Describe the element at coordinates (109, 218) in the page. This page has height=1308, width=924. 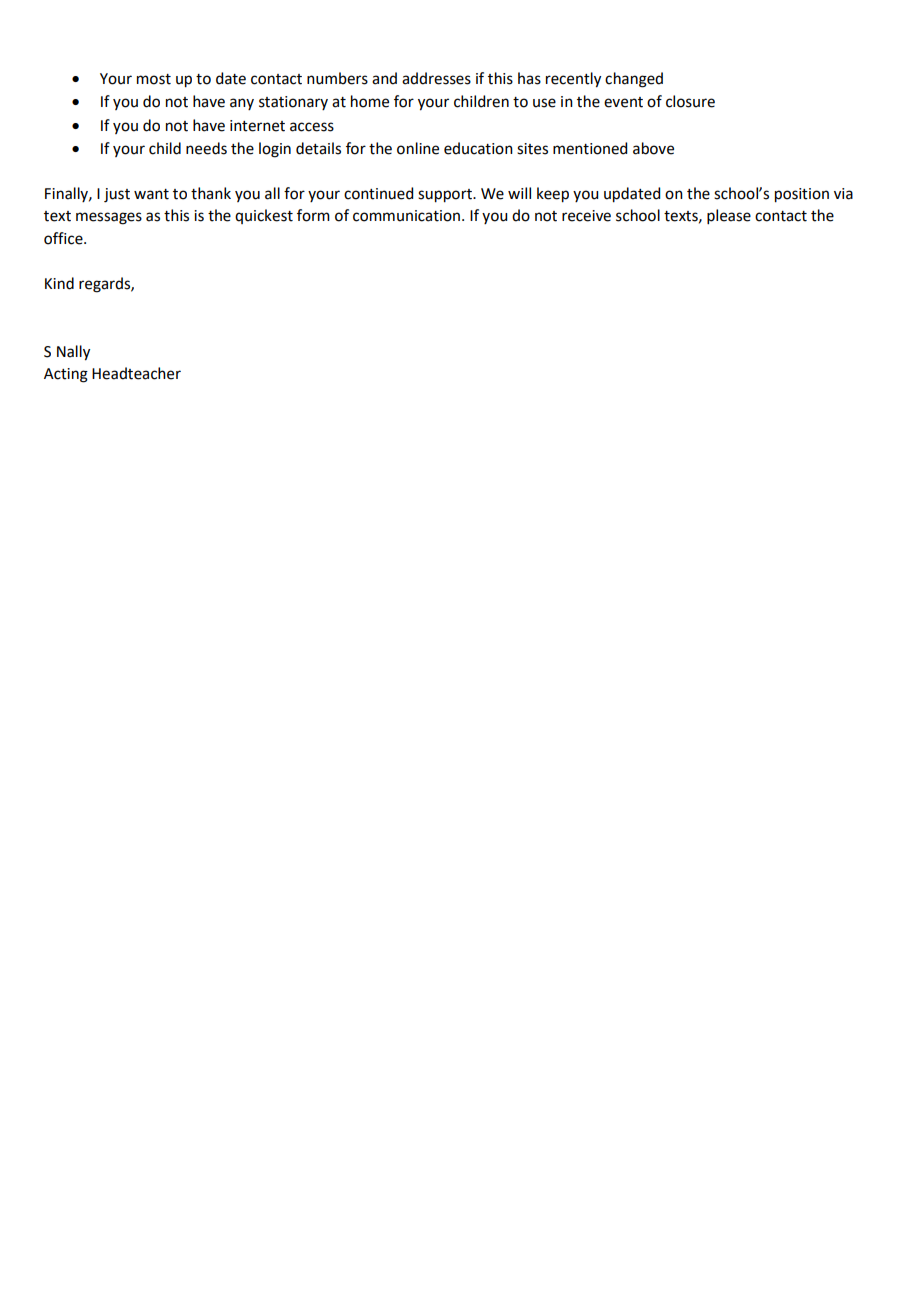
I see `messages` at that location.
